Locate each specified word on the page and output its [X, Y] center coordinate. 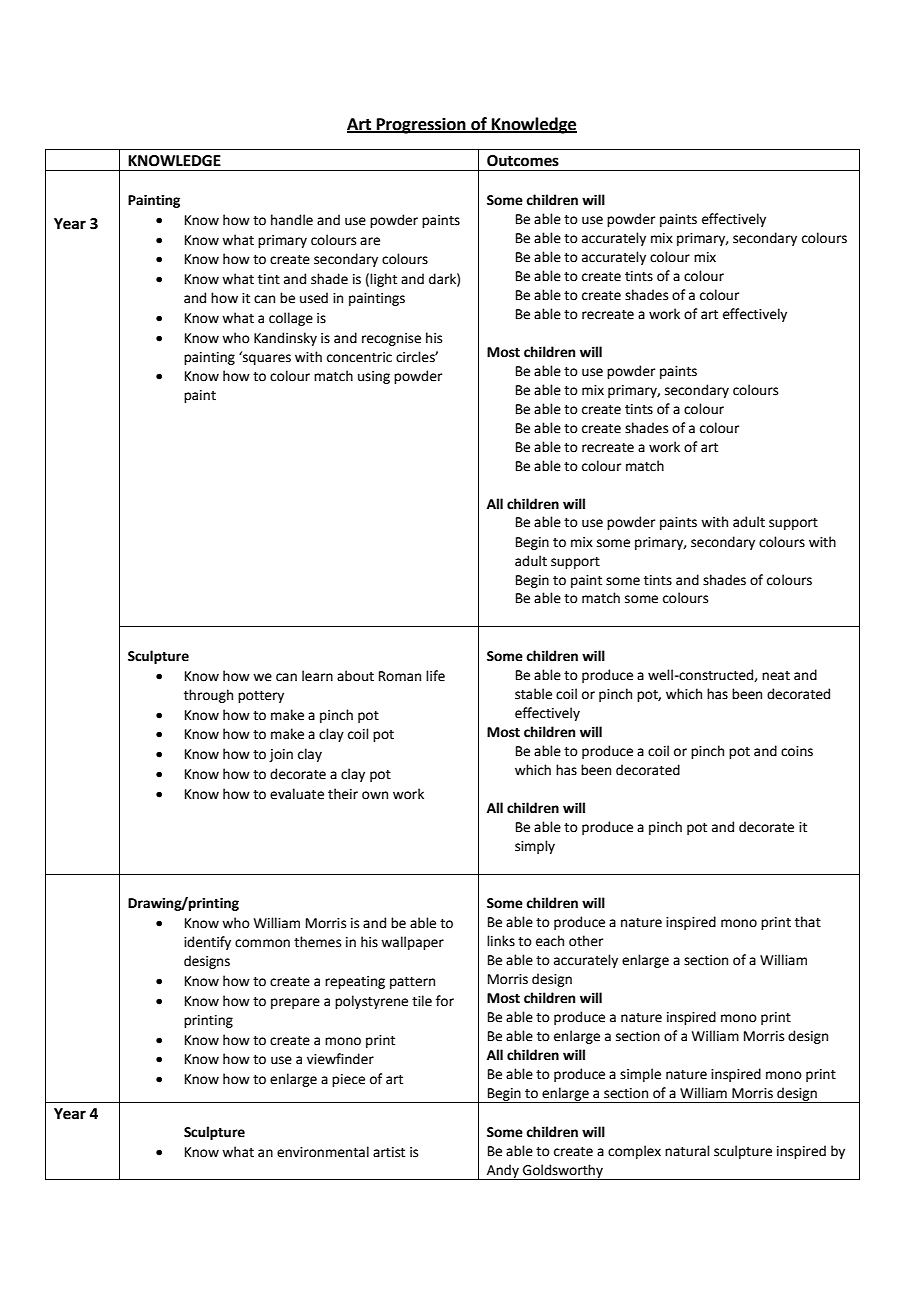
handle [292, 220]
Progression [421, 126]
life [435, 676]
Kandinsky [285, 339]
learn [317, 676]
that [808, 922]
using [374, 377]
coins [797, 751]
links [501, 941]
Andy [503, 1172]
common [262, 943]
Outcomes [523, 161]
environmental [323, 1152]
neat [776, 676]
